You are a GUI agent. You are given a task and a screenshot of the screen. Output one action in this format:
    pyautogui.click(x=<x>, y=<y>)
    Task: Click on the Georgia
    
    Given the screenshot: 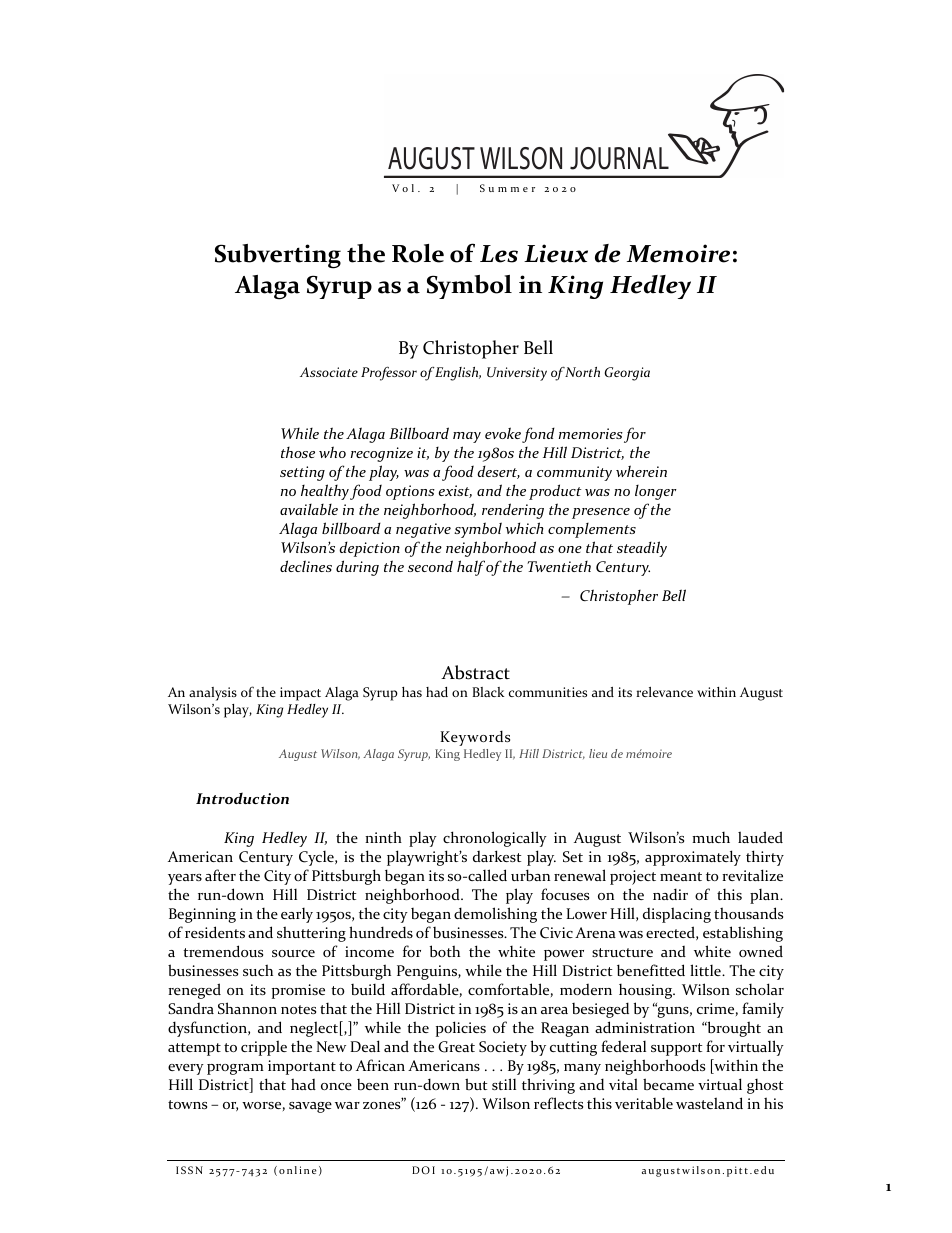 What is the action you would take?
    pyautogui.click(x=627, y=374)
